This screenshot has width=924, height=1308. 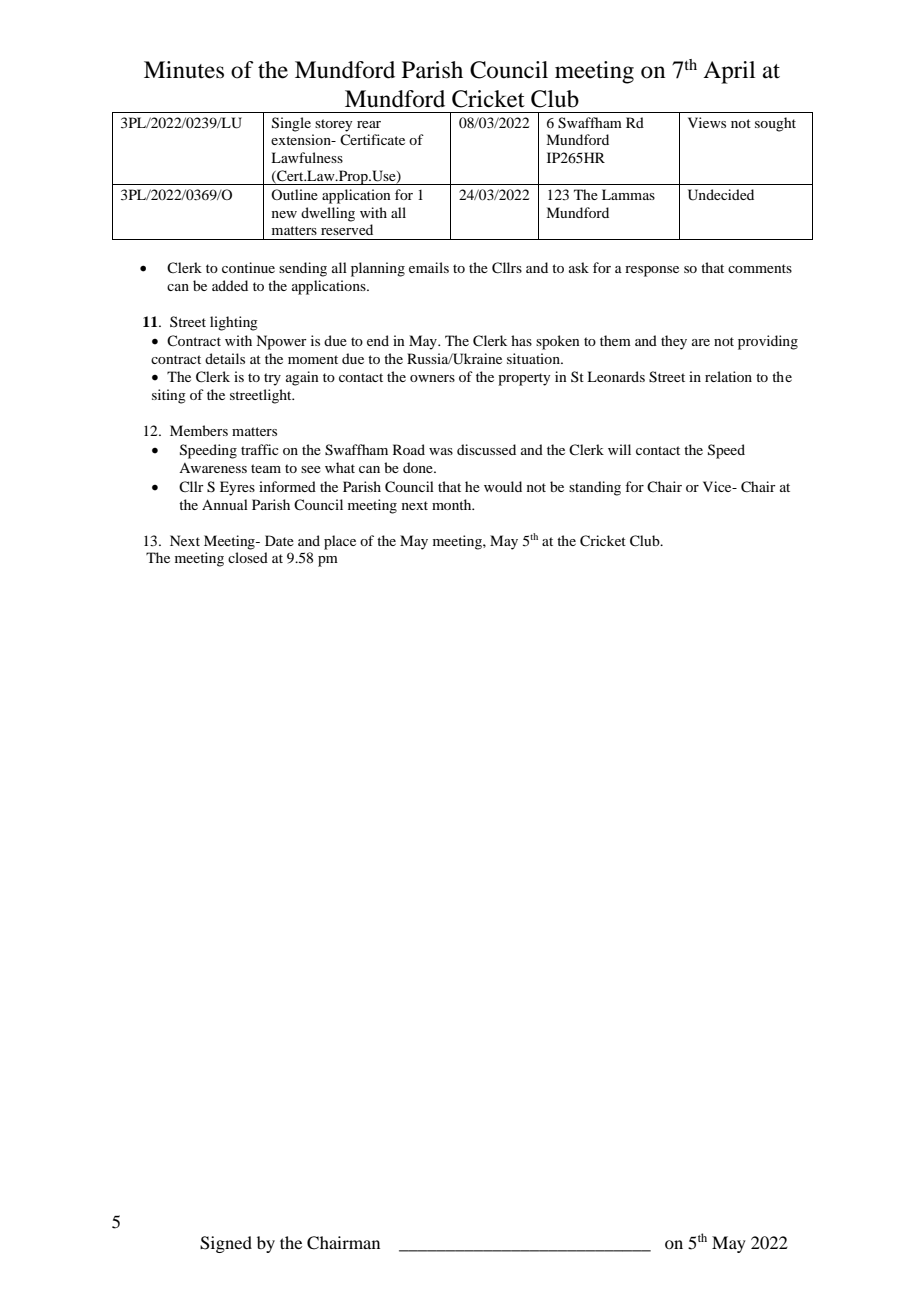 What do you see at coordinates (340, 542) in the screenshot?
I see `place` at bounding box center [340, 542].
